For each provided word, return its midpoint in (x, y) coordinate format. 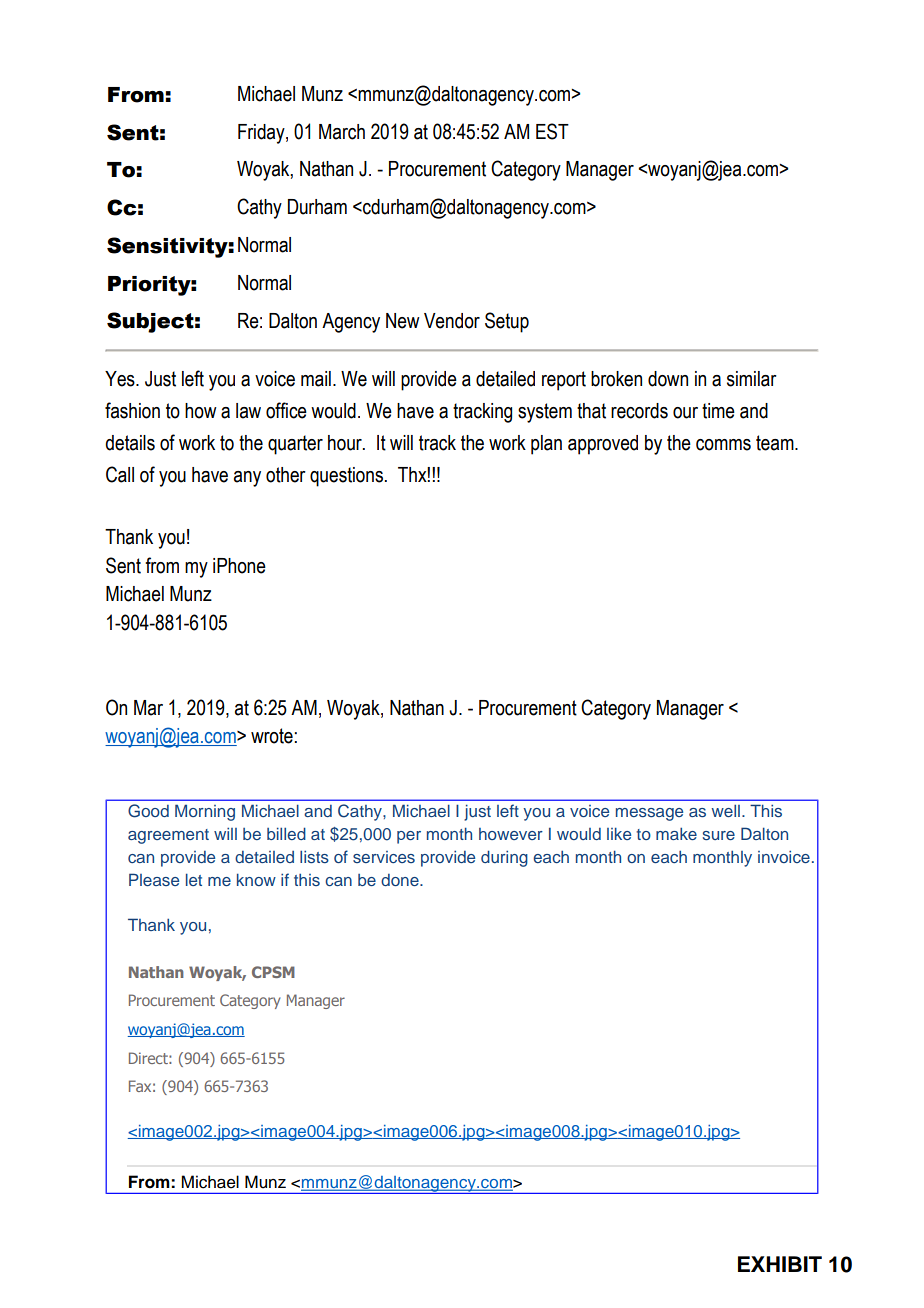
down (668, 379)
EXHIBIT (780, 1264)
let (194, 879)
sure (719, 835)
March (342, 132)
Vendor (452, 321)
